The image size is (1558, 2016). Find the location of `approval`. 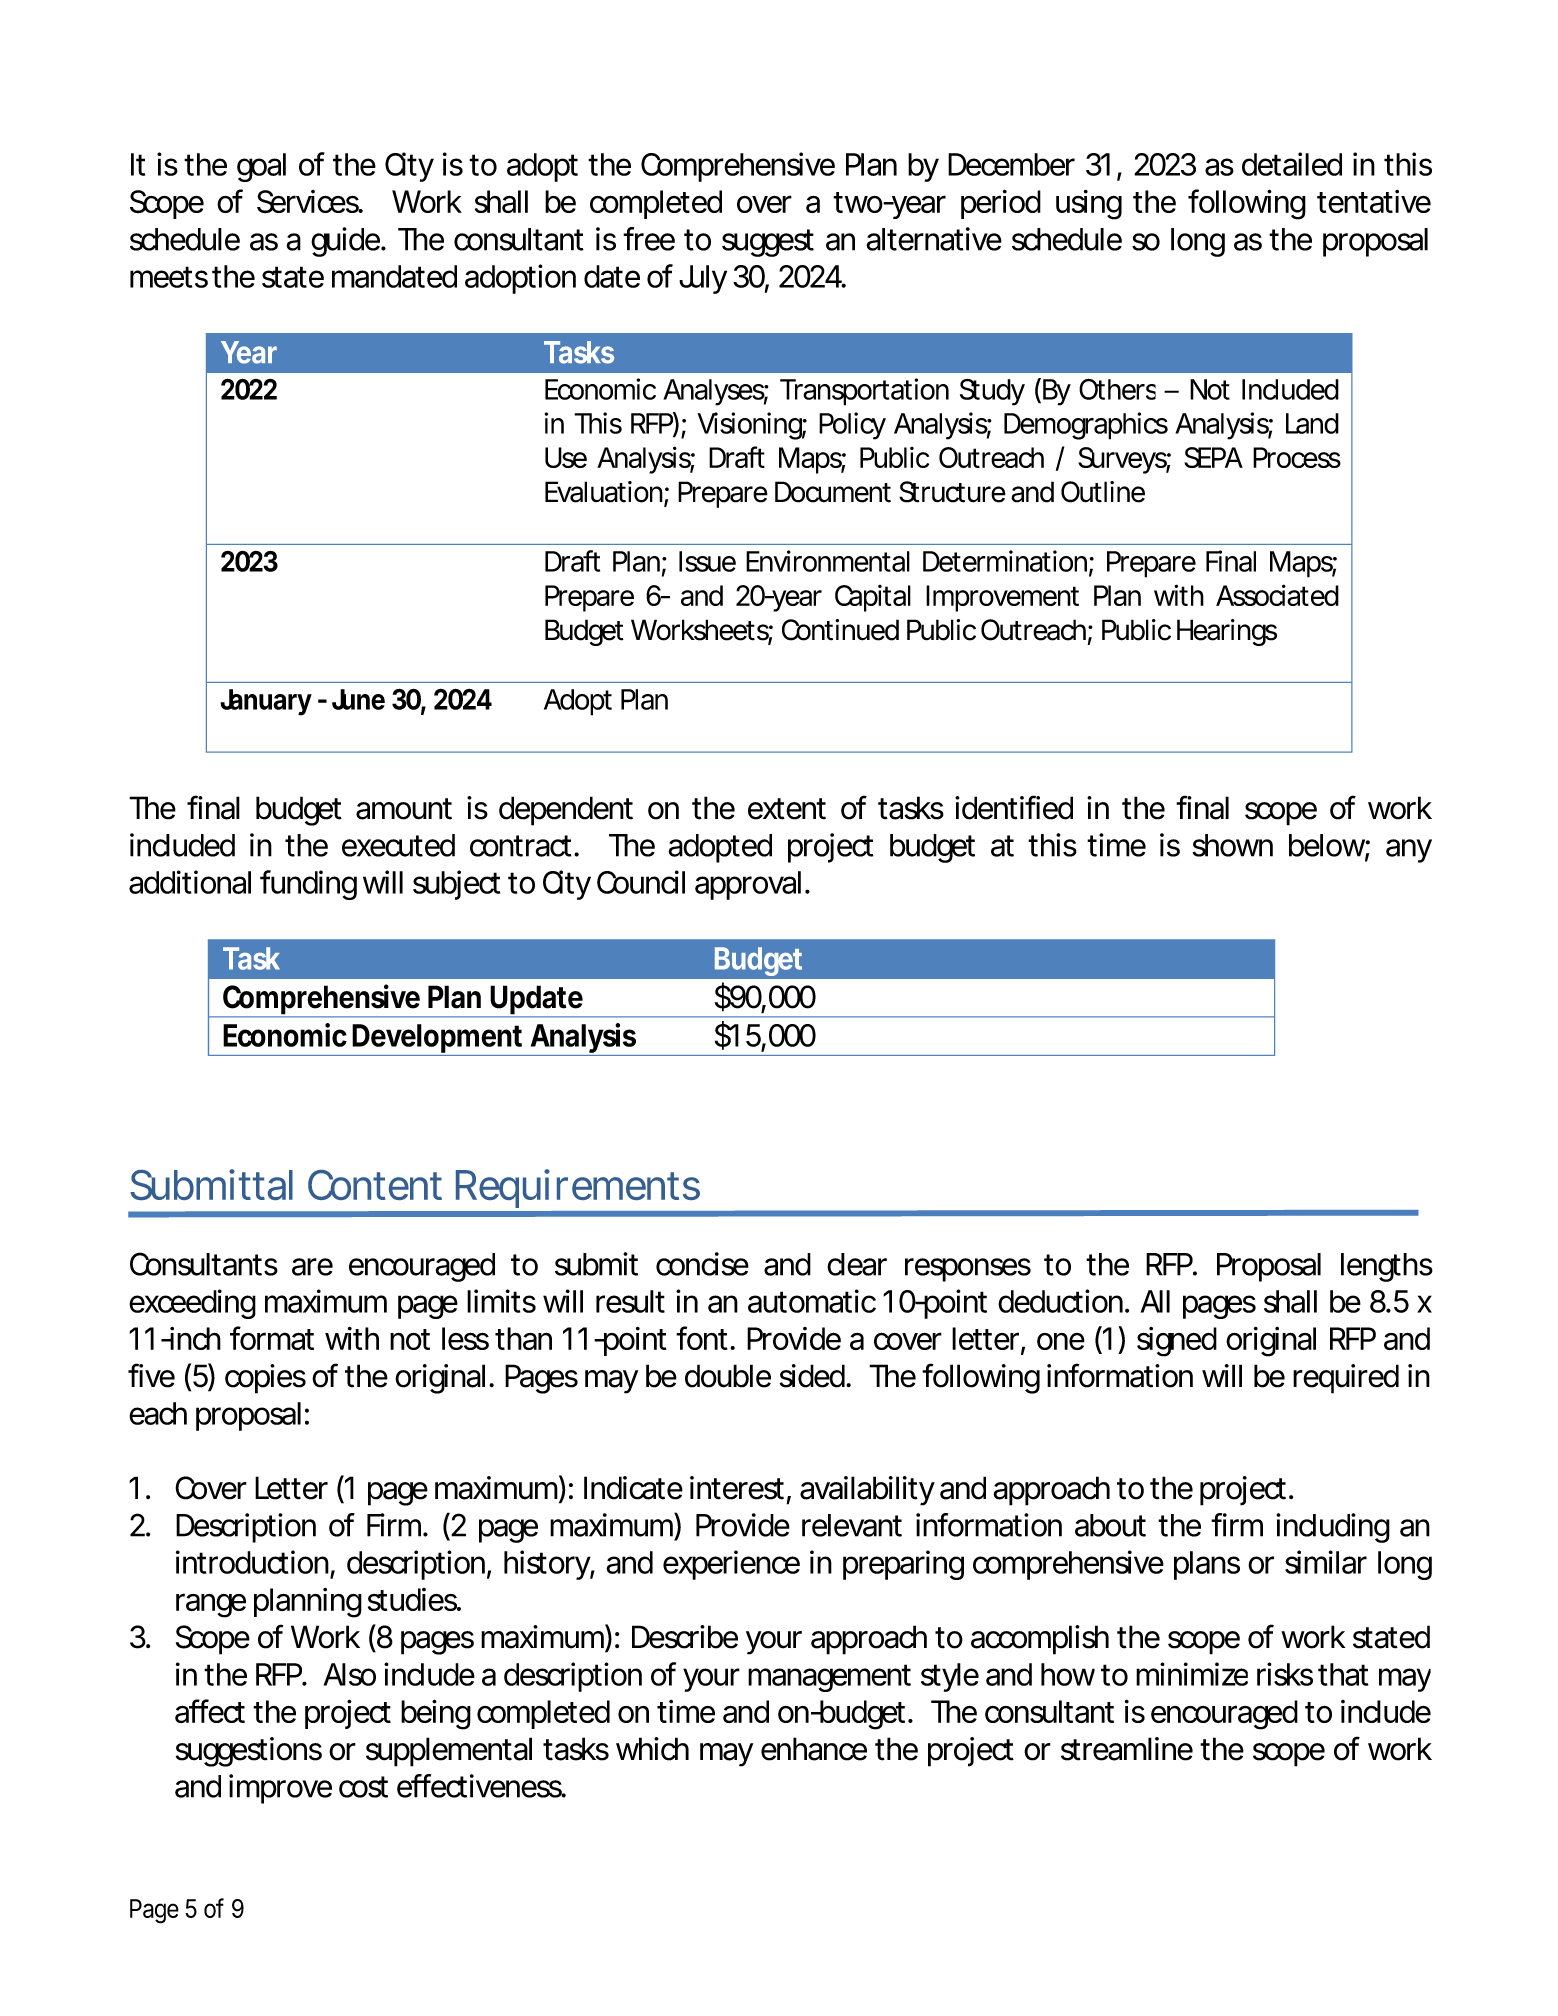

approval is located at coordinates (748, 885).
